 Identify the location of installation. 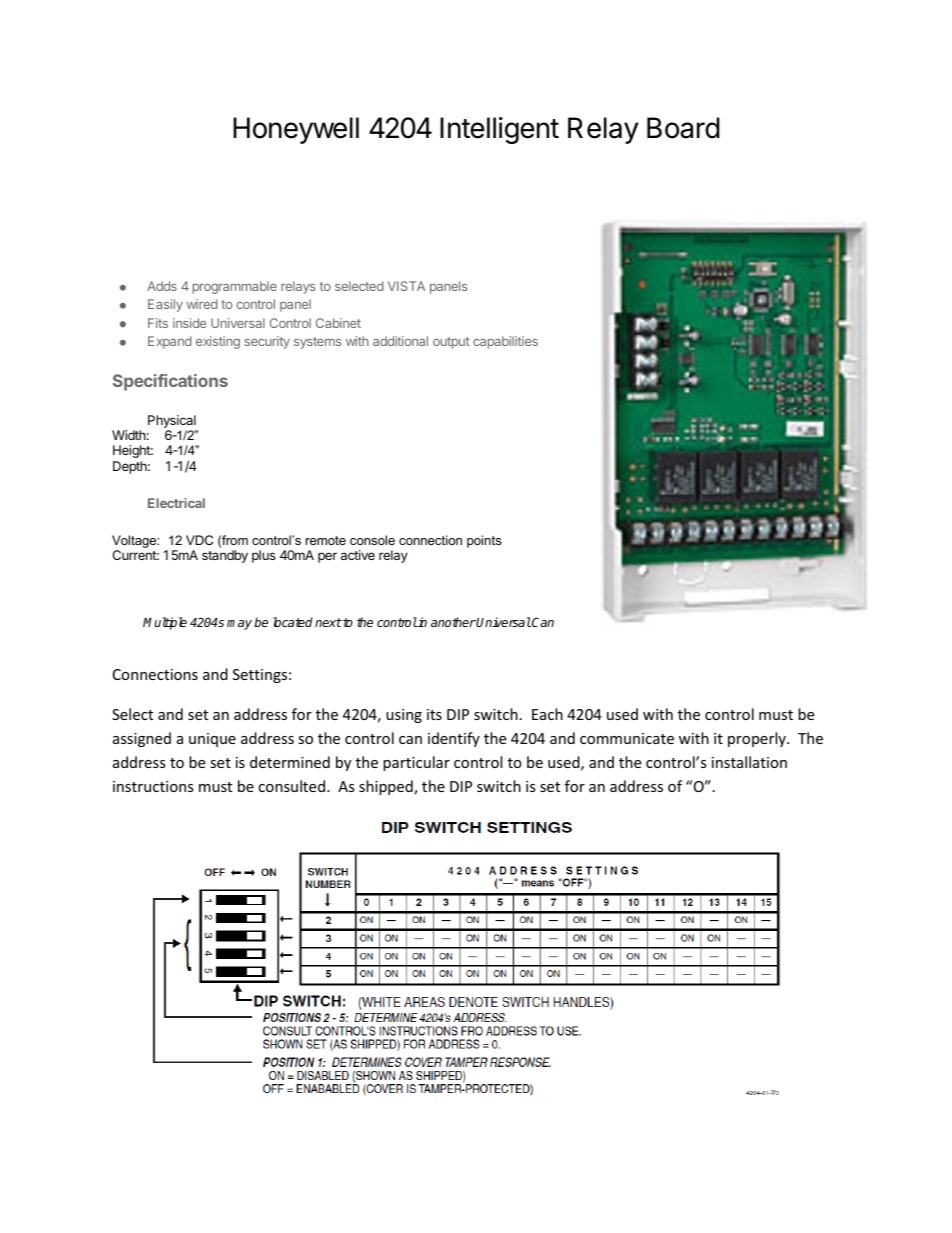
(749, 762).
